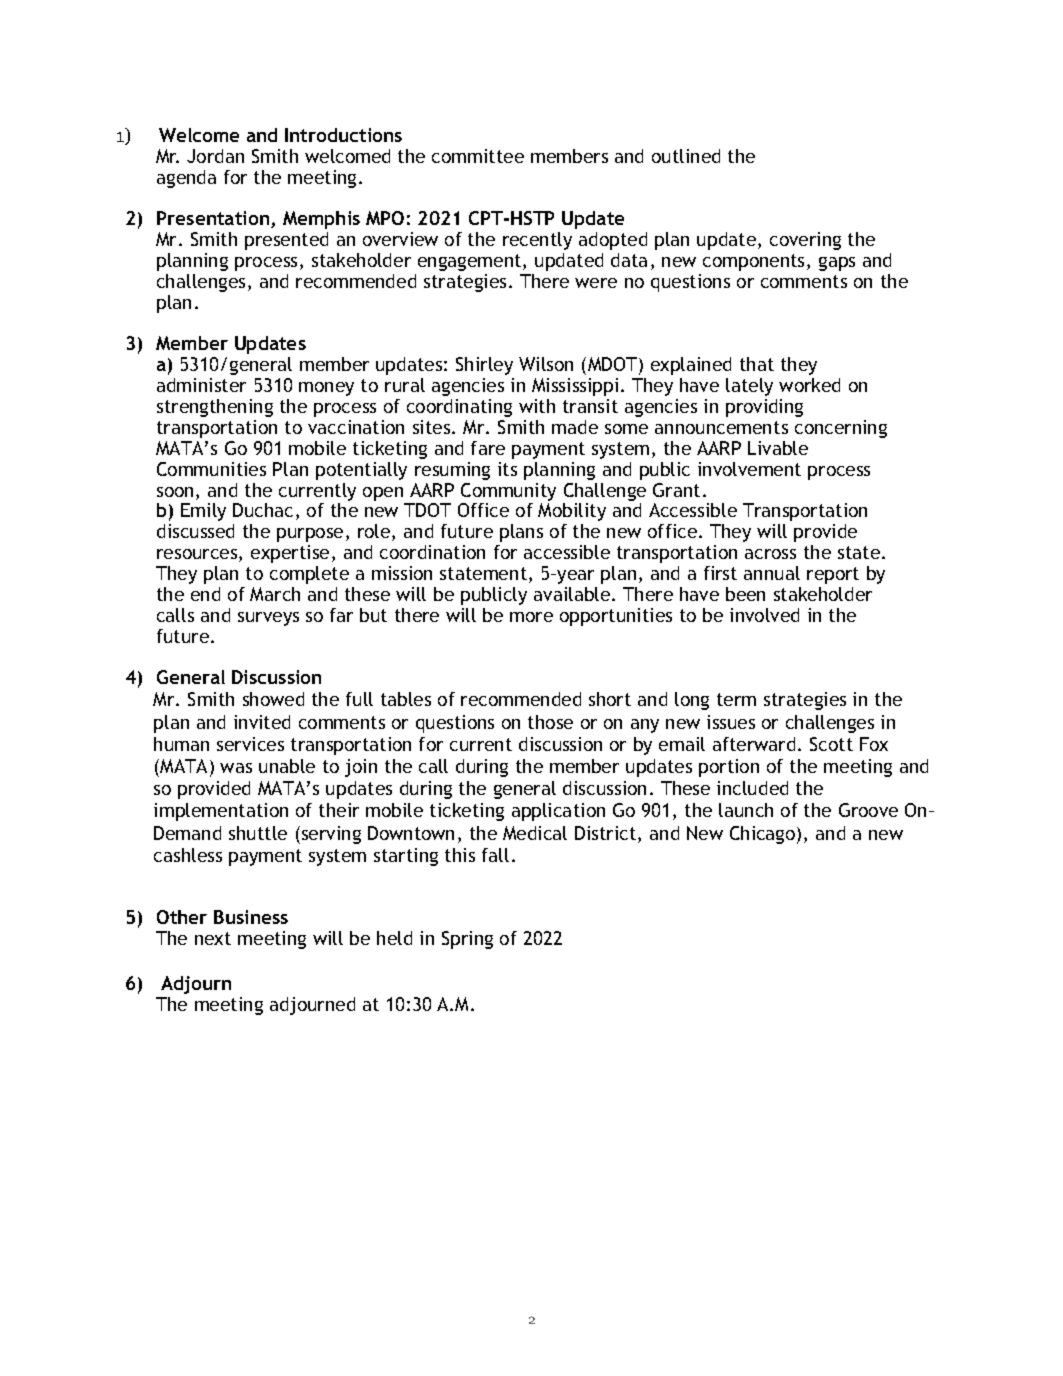 This image has height=1376, width=1063. Describe the element at coordinates (251, 917) in the image. I see `Business` at that location.
